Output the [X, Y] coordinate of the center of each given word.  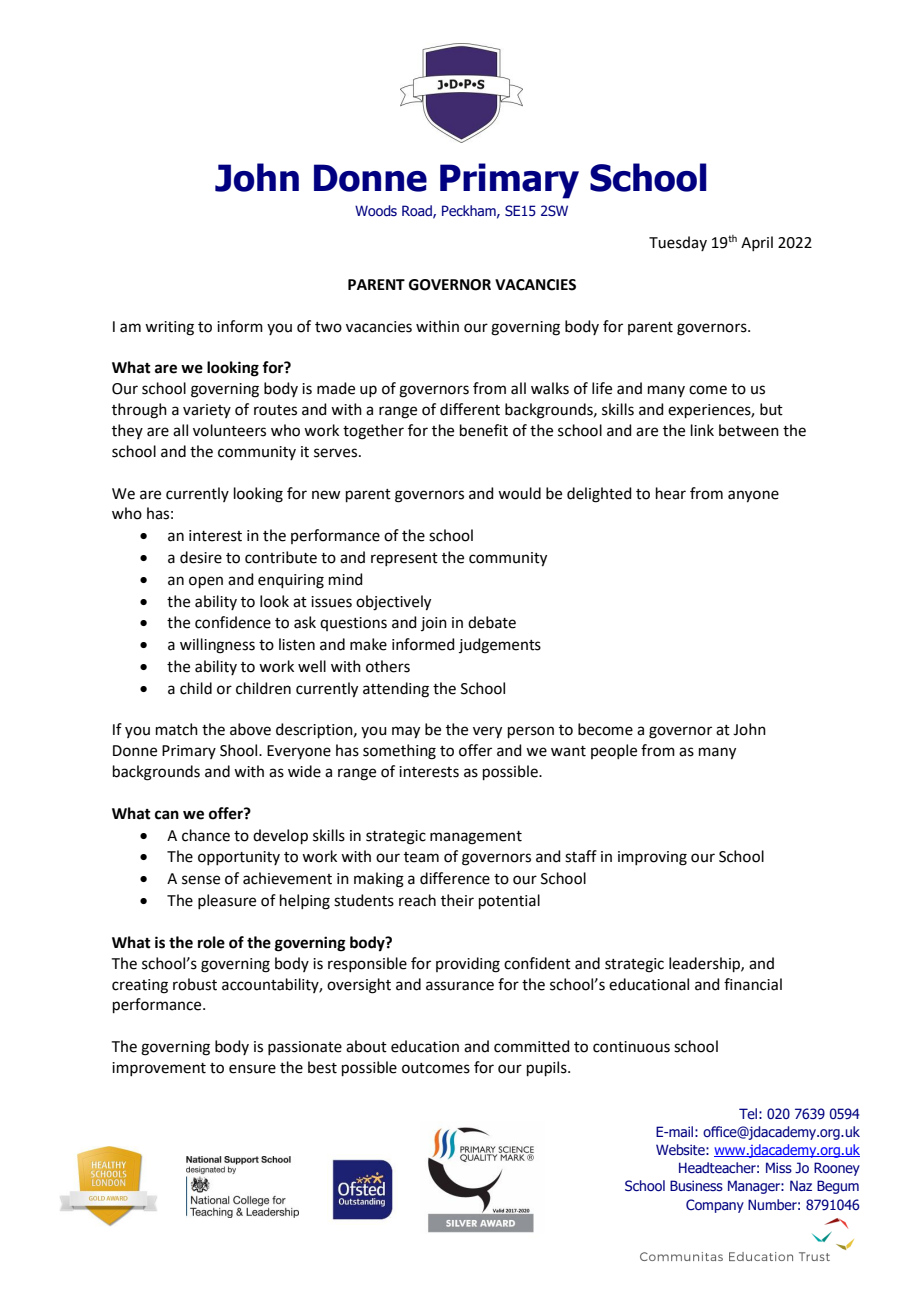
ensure [252, 1069]
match [177, 729]
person [531, 732]
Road [418, 211]
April [757, 243]
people [614, 751]
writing [169, 328]
